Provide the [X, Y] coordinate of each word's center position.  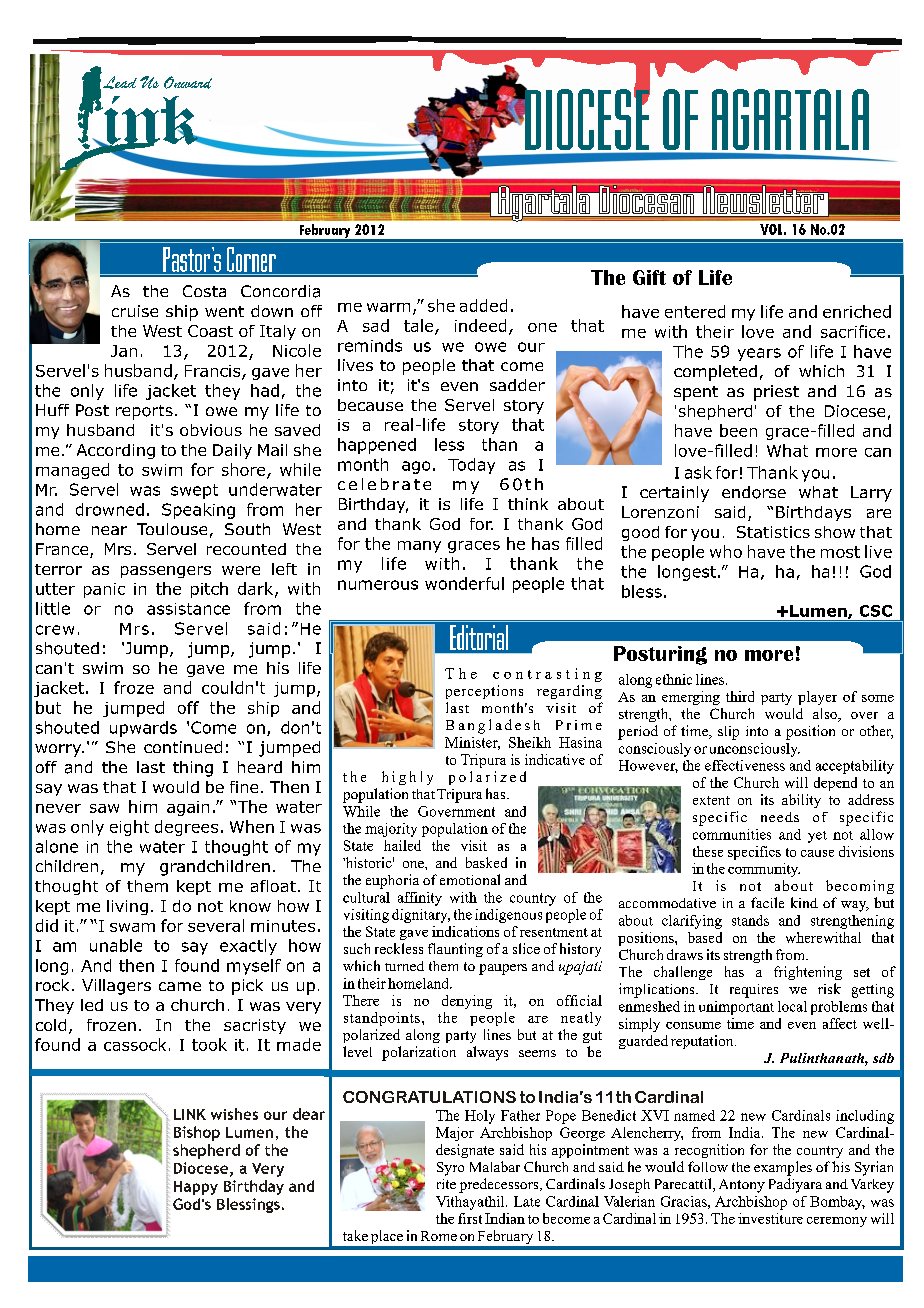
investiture [770, 1218]
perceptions [484, 692]
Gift [649, 277]
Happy [196, 1188]
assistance [188, 609]
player [817, 698]
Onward [188, 82]
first [470, 1218]
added [483, 305]
